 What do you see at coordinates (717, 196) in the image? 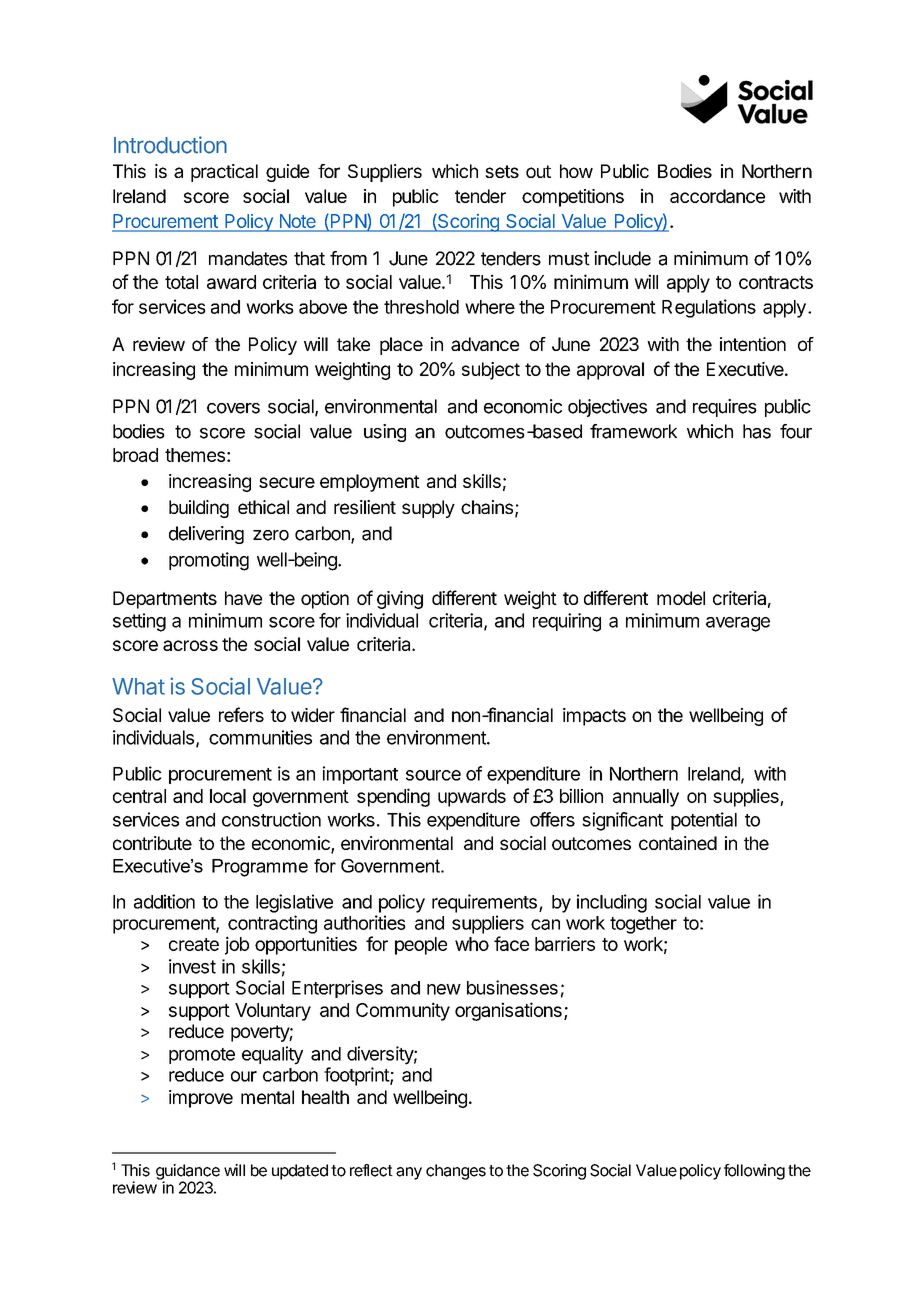
I see `accordance` at bounding box center [717, 196].
